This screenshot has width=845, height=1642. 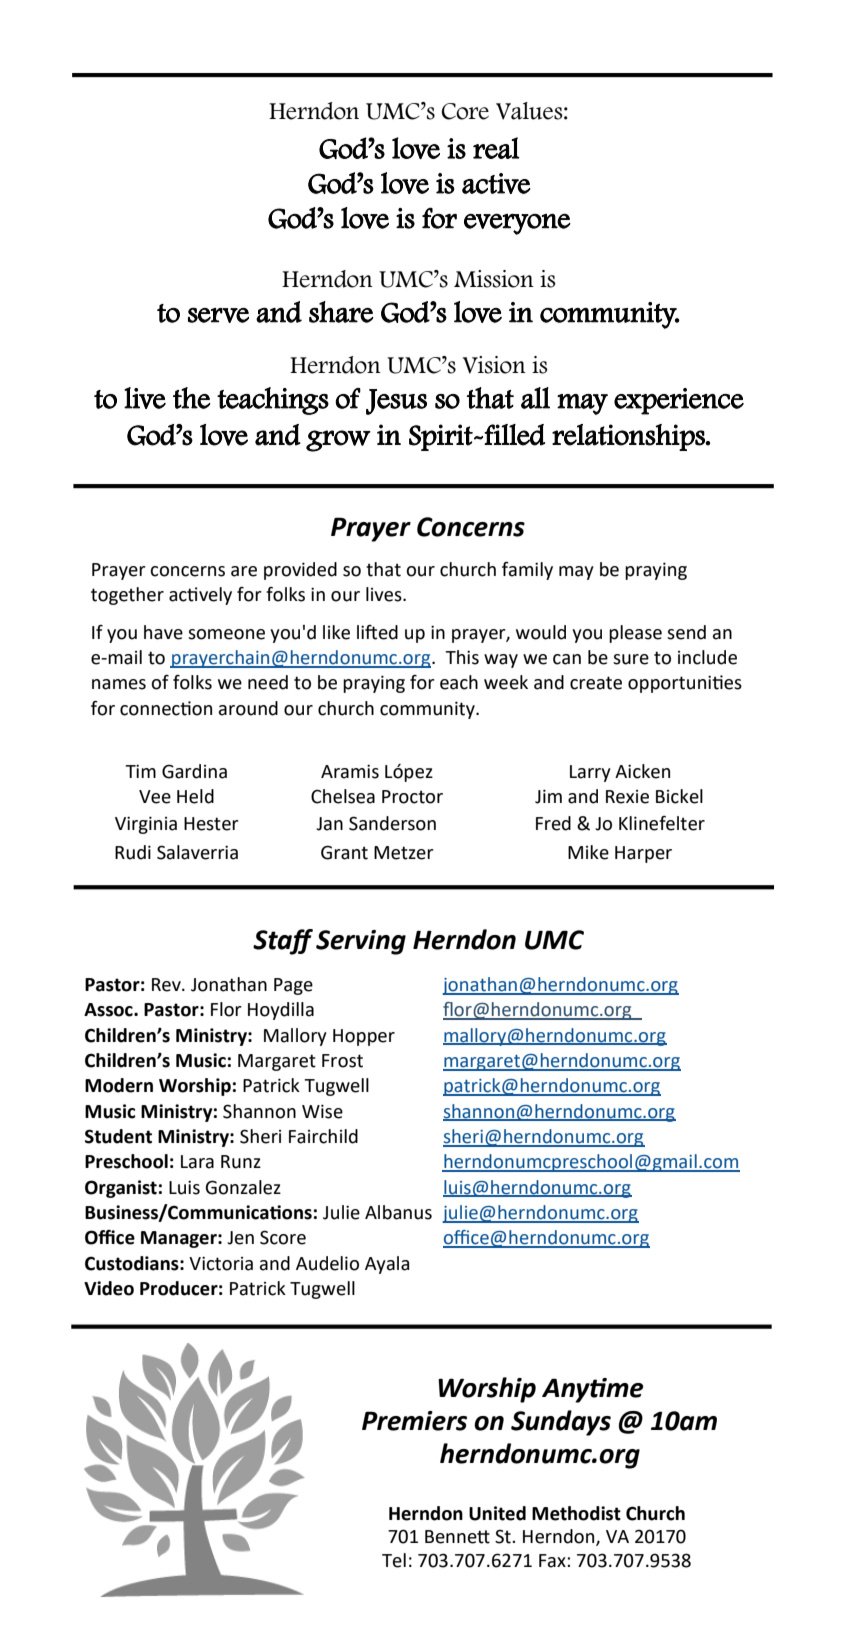 I want to click on Tel, so click(x=394, y=1560).
